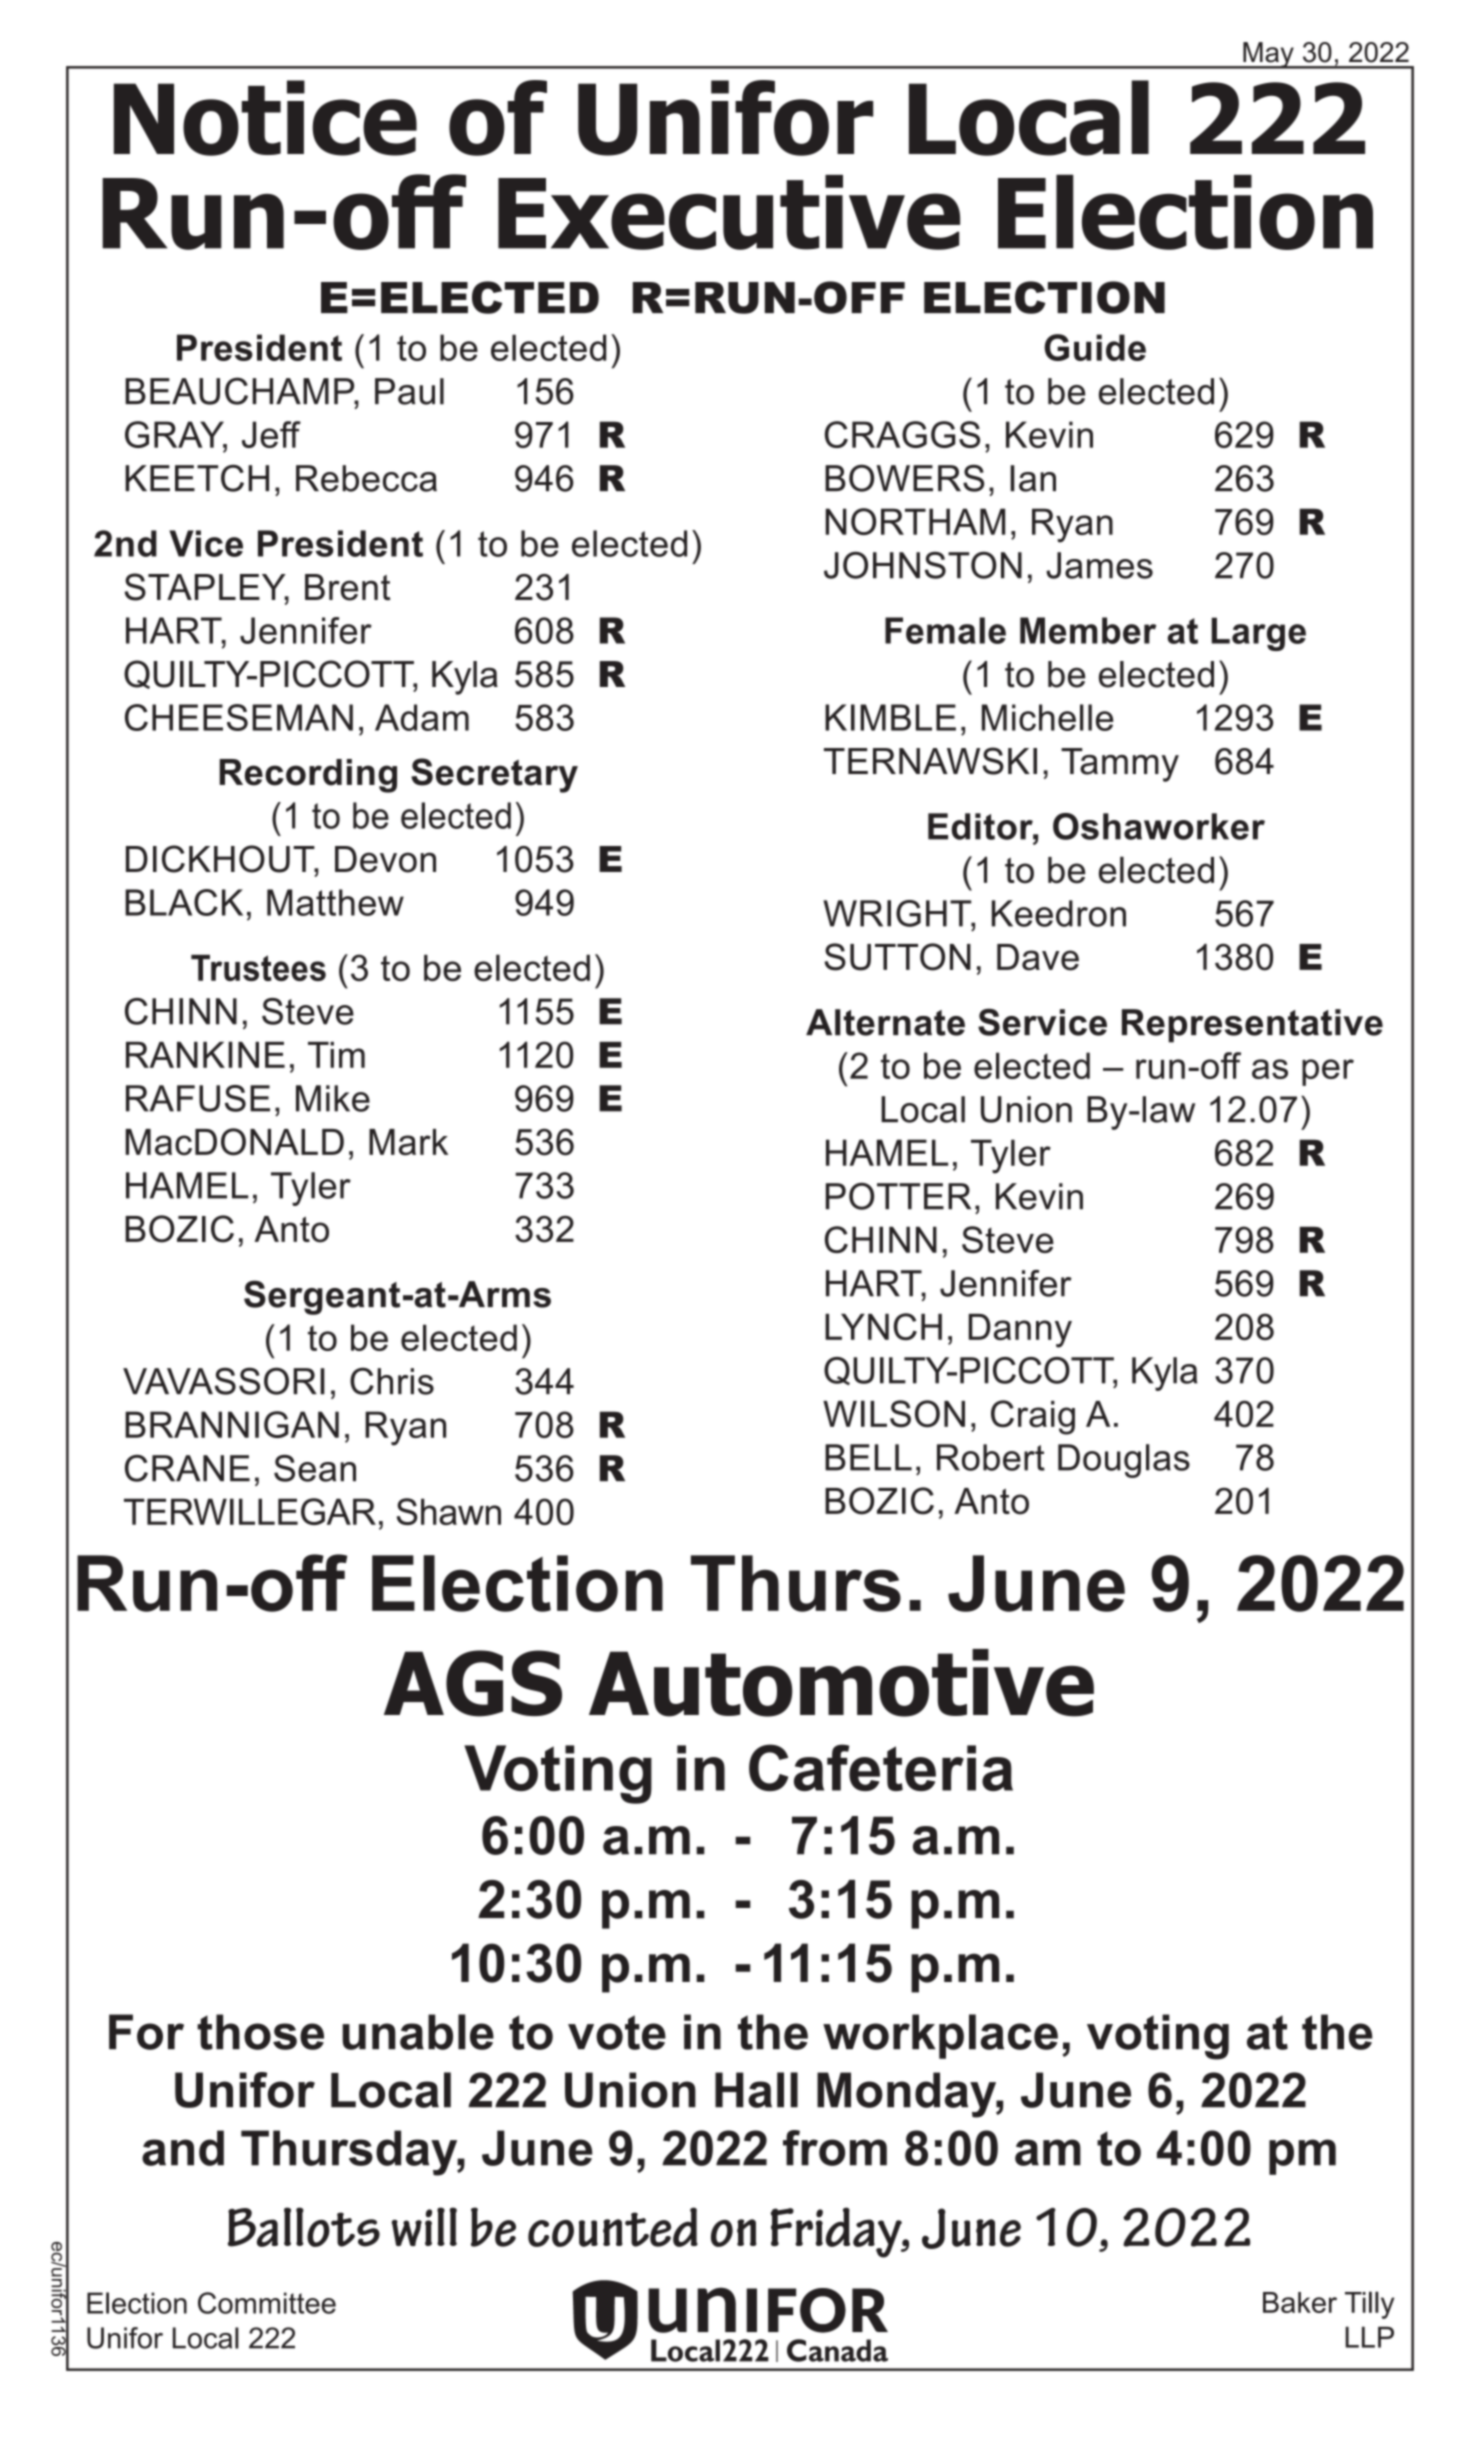 This document has width=1480, height=2437. What do you see at coordinates (265, 118) in the document?
I see `Notice` at bounding box center [265, 118].
